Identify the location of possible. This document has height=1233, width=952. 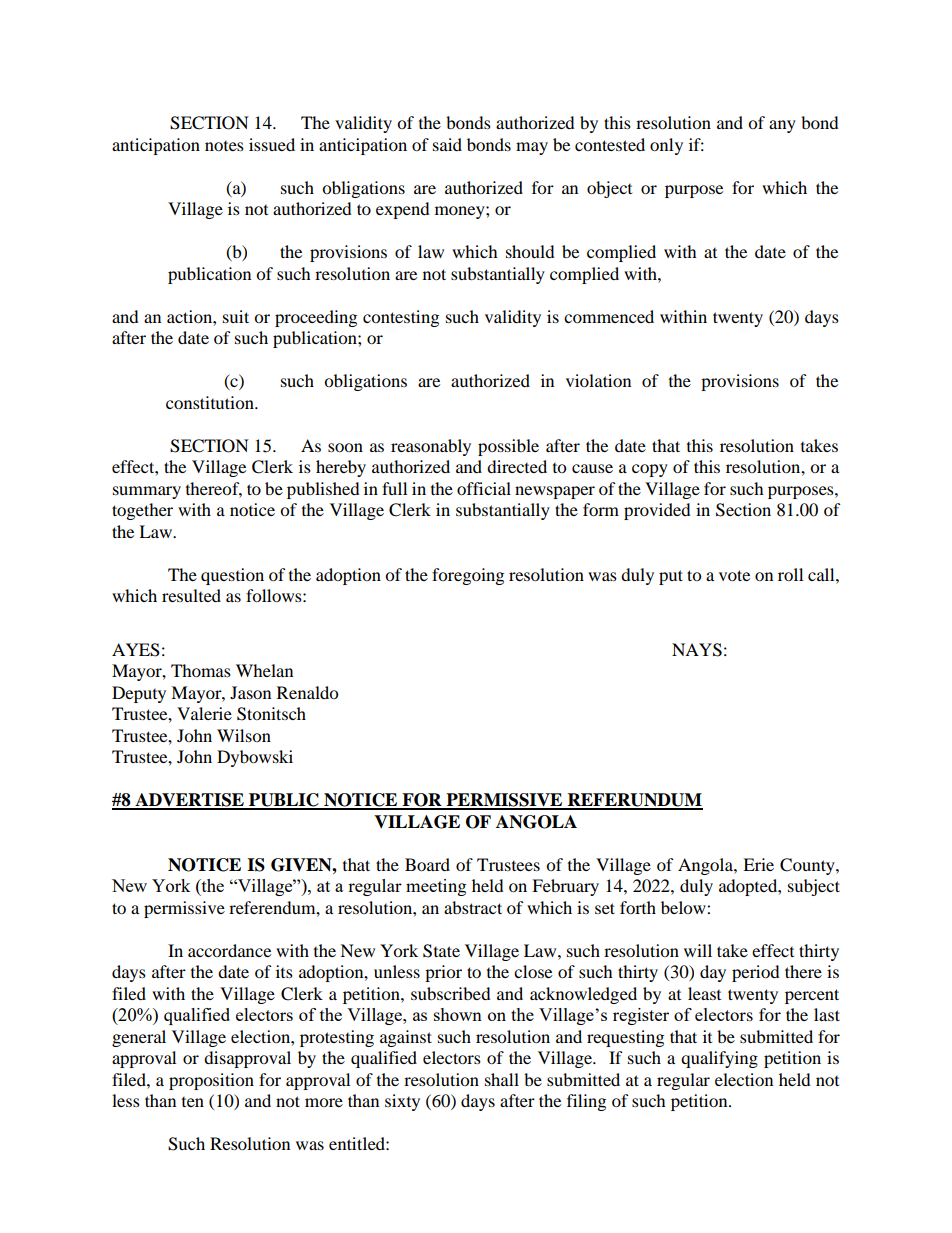
(508, 447).
